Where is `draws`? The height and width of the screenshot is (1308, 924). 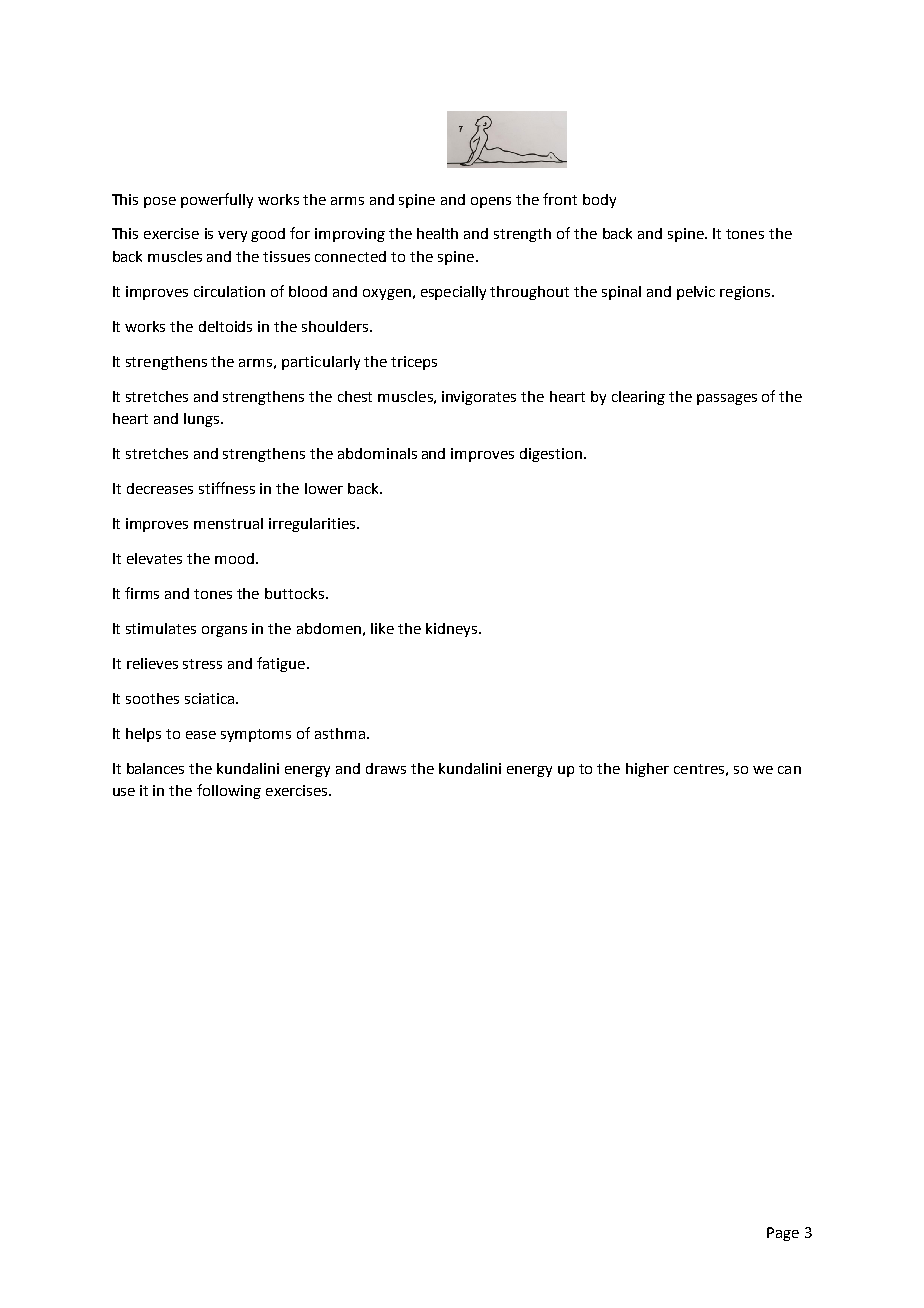
draws is located at coordinates (386, 768).
